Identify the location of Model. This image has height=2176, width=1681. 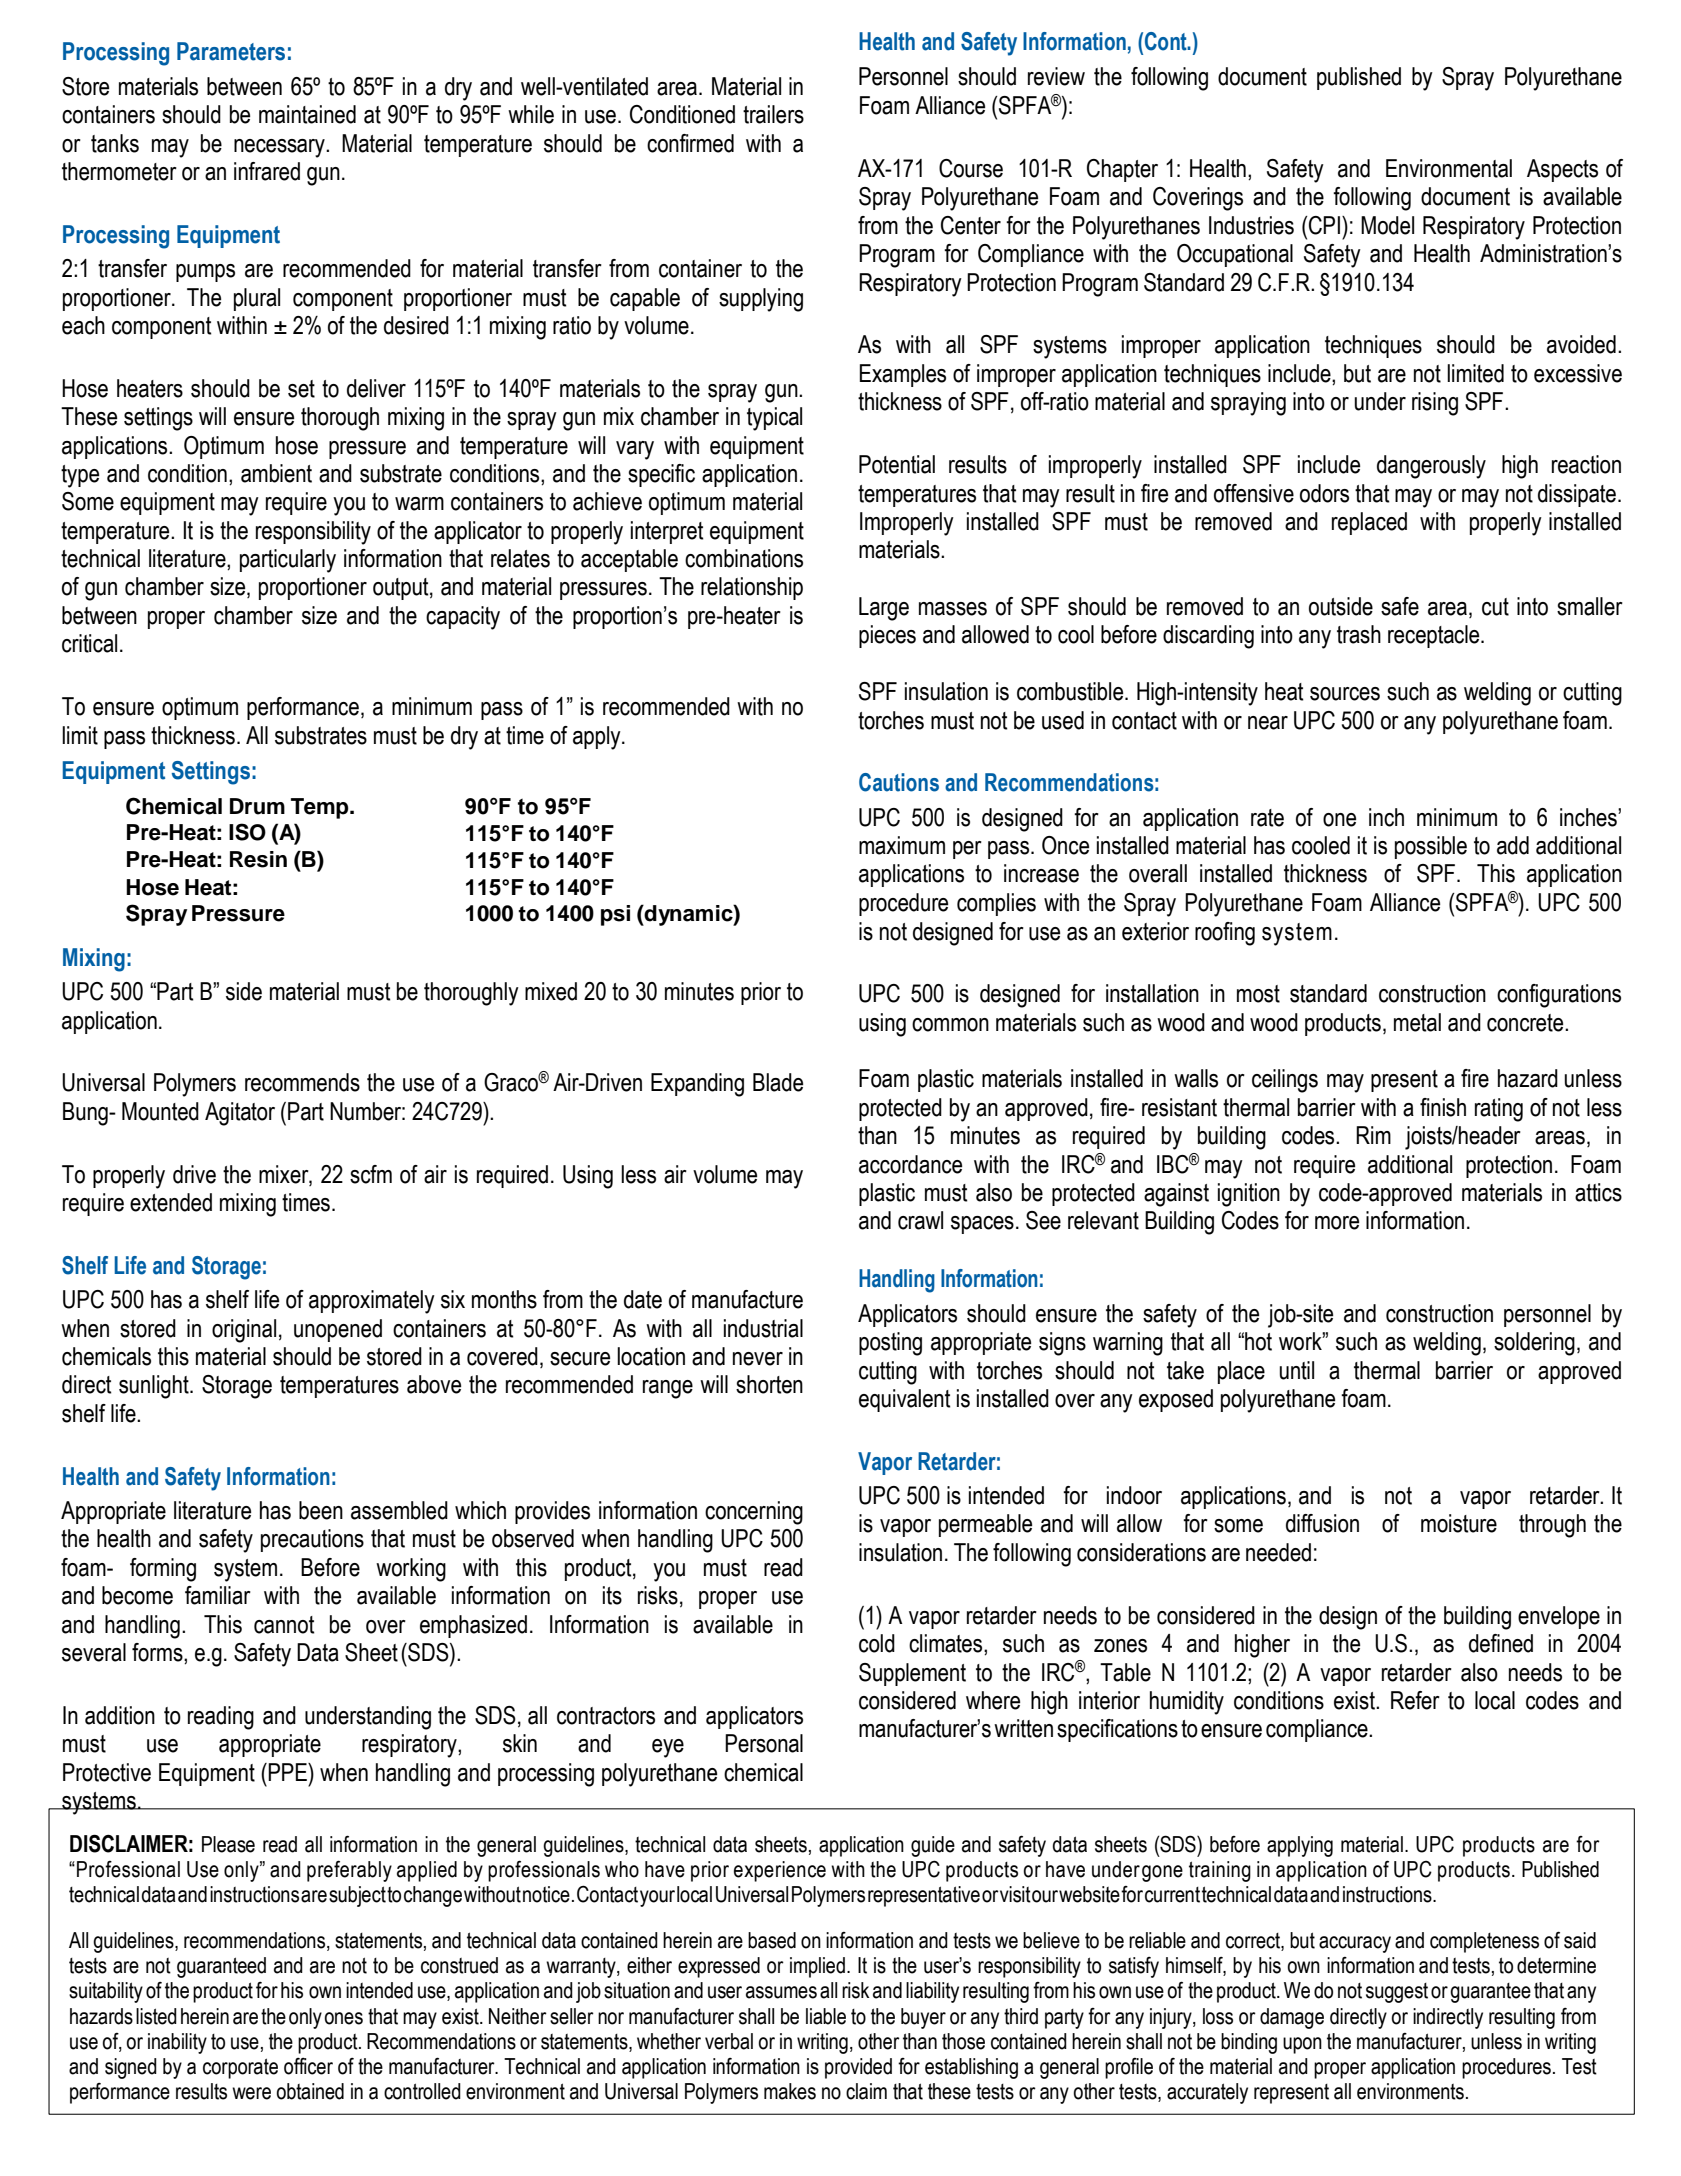
(1387, 225).
